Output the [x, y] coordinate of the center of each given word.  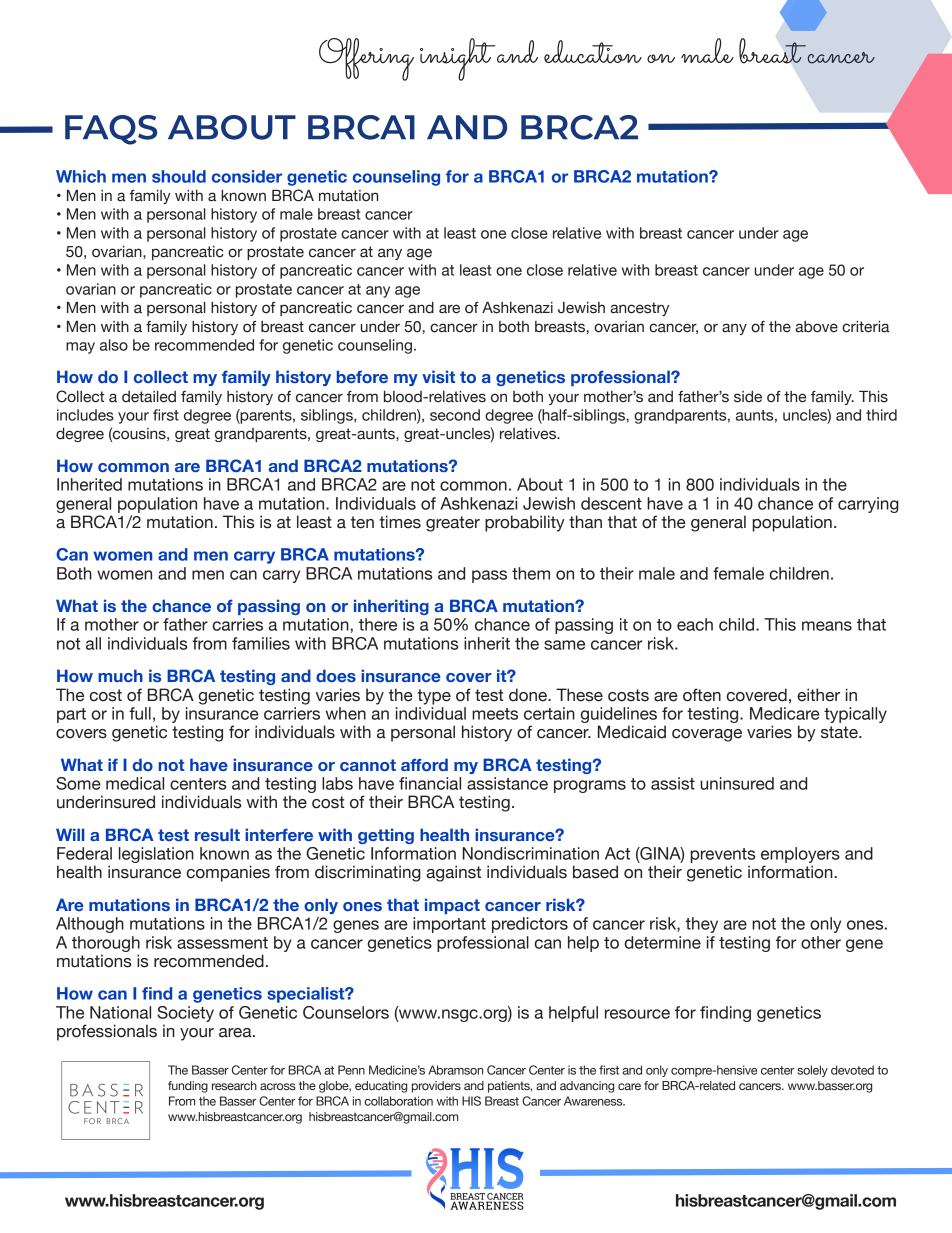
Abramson [455, 1070]
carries [237, 624]
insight [458, 59]
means [827, 626]
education [593, 52]
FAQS [111, 130]
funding [188, 1087]
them [531, 573]
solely [812, 1071]
